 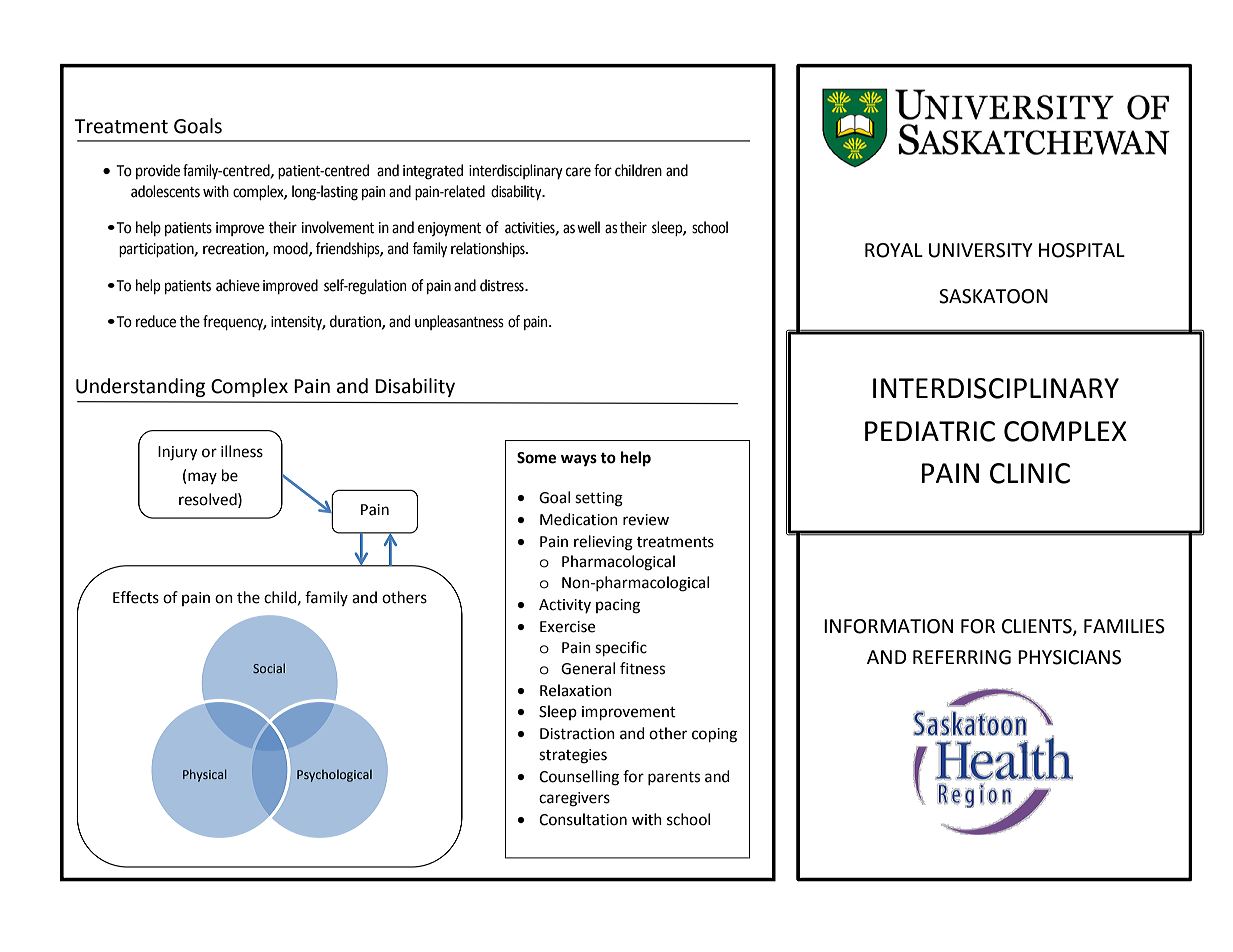 I want to click on UNIVERSITY, so click(x=981, y=250).
